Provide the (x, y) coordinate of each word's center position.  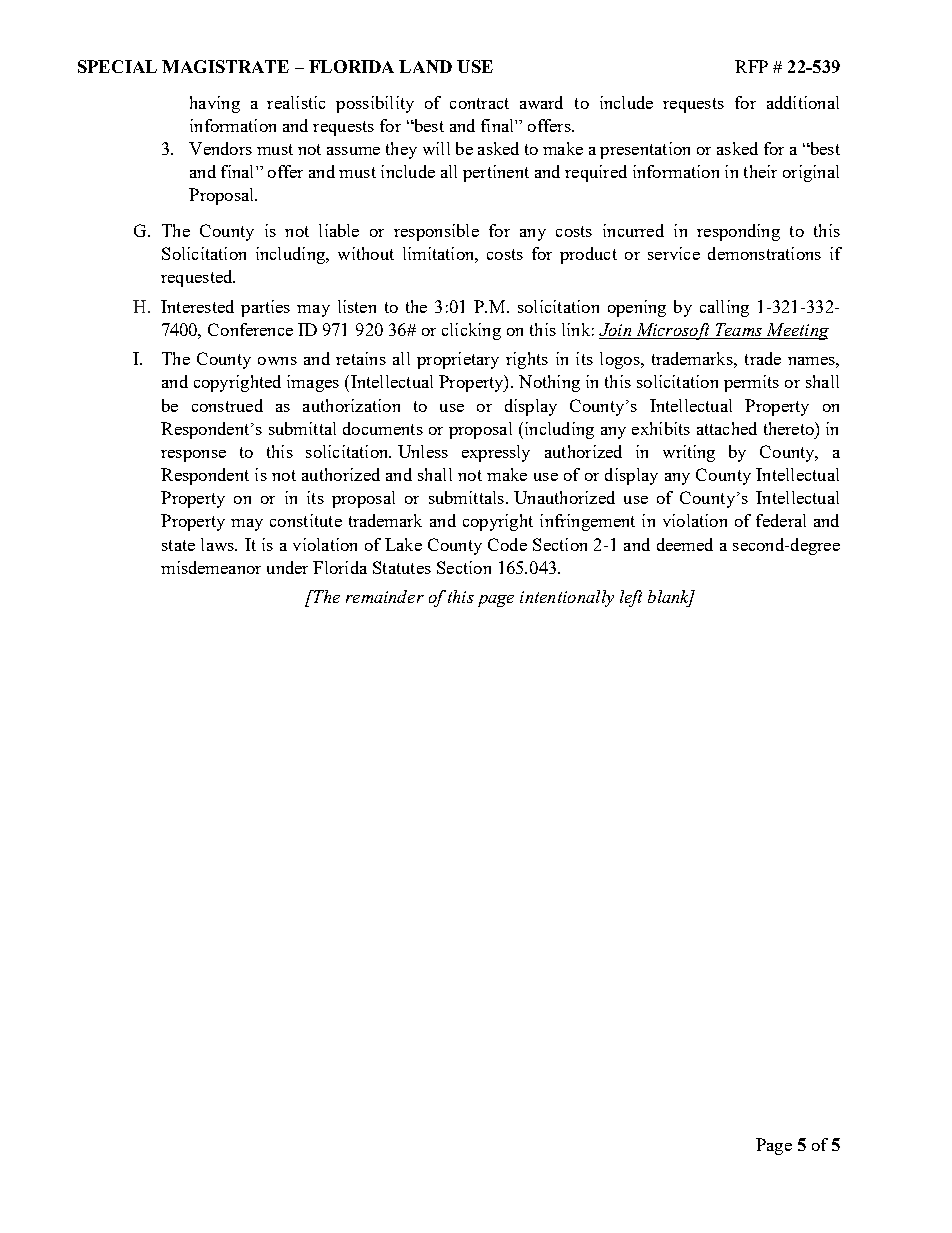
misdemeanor (211, 567)
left (631, 598)
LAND (425, 66)
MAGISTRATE (225, 66)
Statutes (402, 567)
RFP (751, 66)
